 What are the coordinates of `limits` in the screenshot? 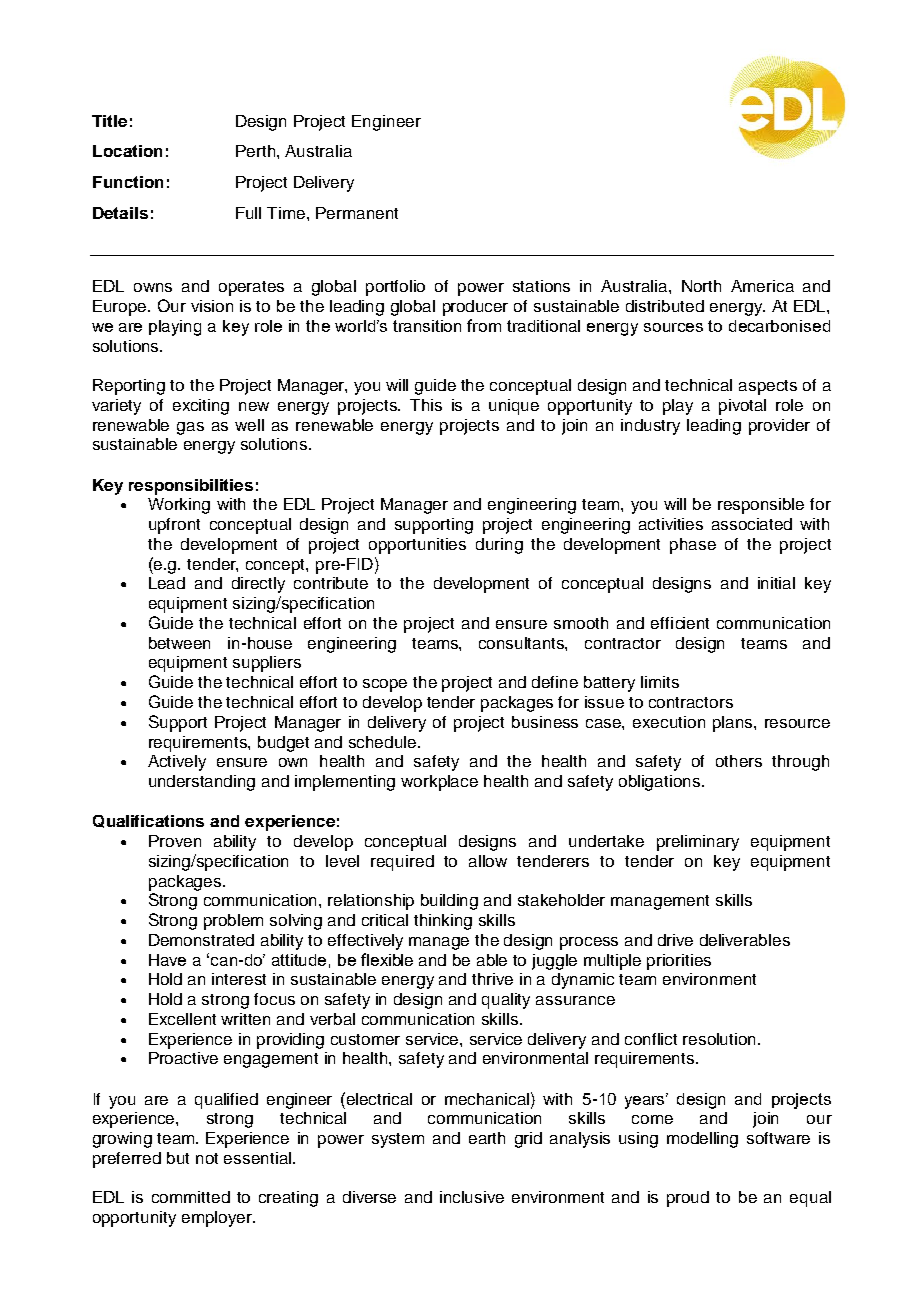 It's located at (660, 682).
